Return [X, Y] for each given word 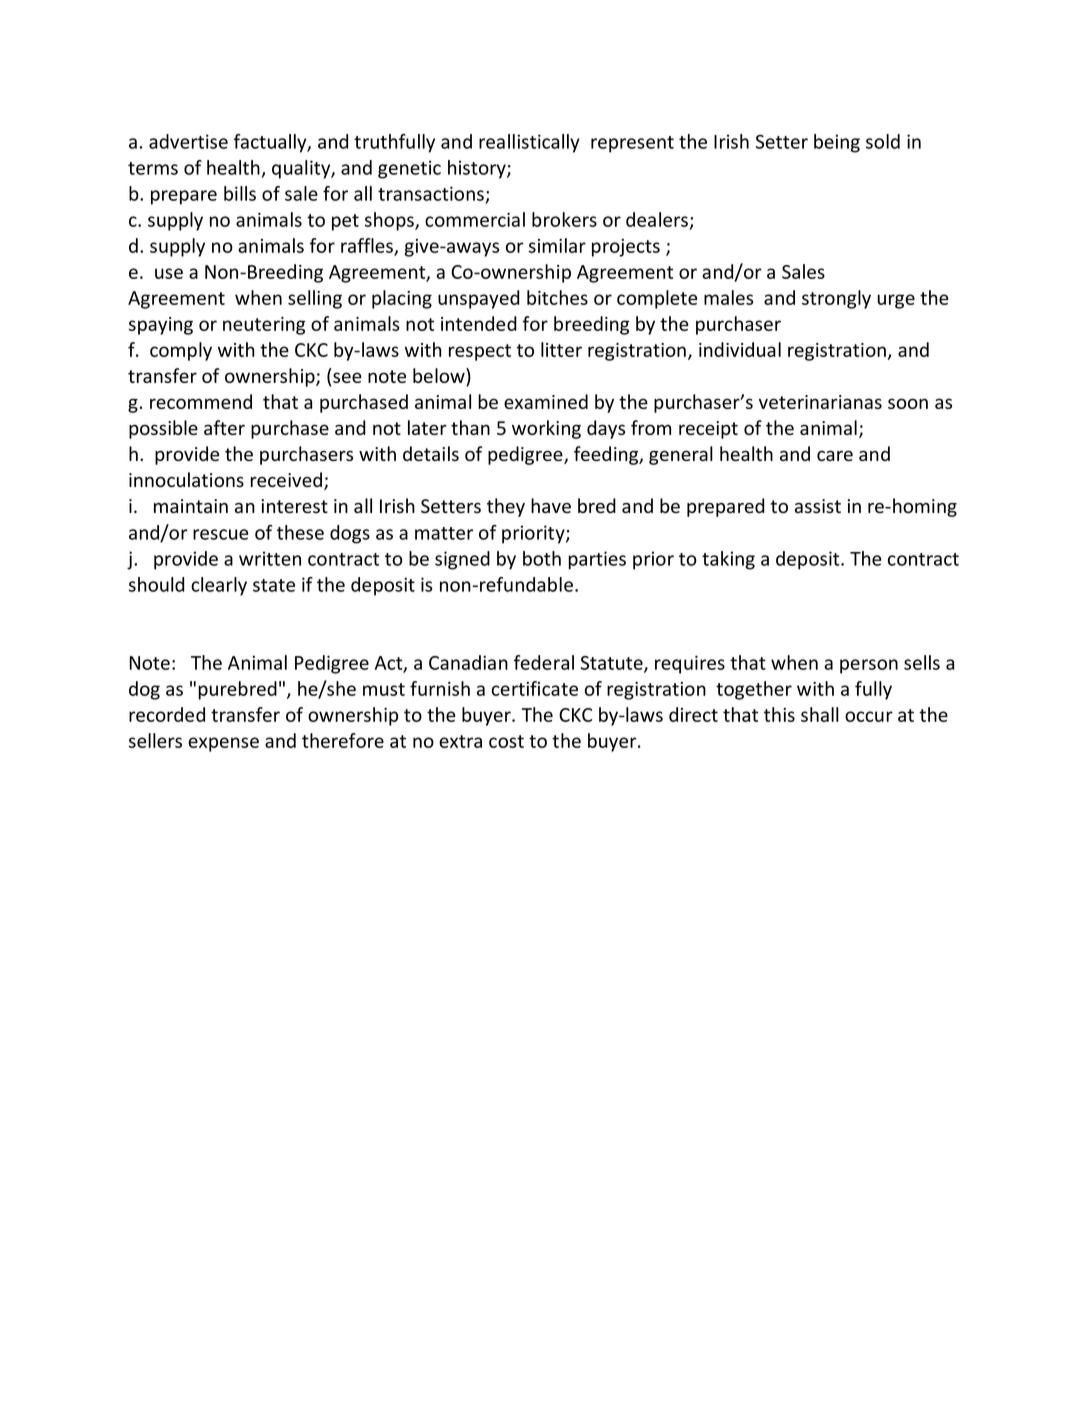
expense [223, 744]
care [835, 455]
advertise [188, 141]
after [224, 427]
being [837, 143]
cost [506, 741]
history [478, 169]
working [546, 429]
